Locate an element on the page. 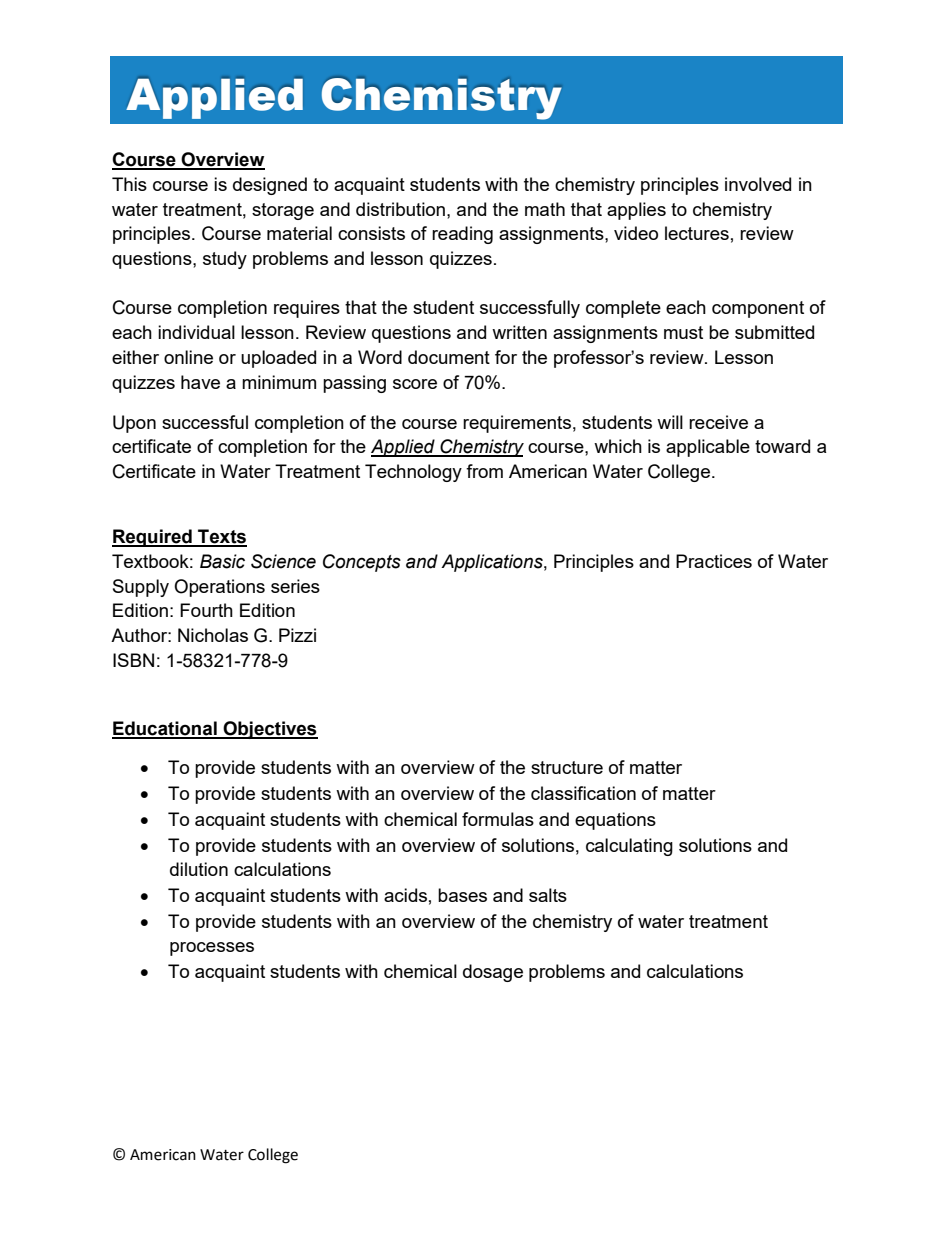 The width and height of the document is (952, 1233). have is located at coordinates (200, 382).
